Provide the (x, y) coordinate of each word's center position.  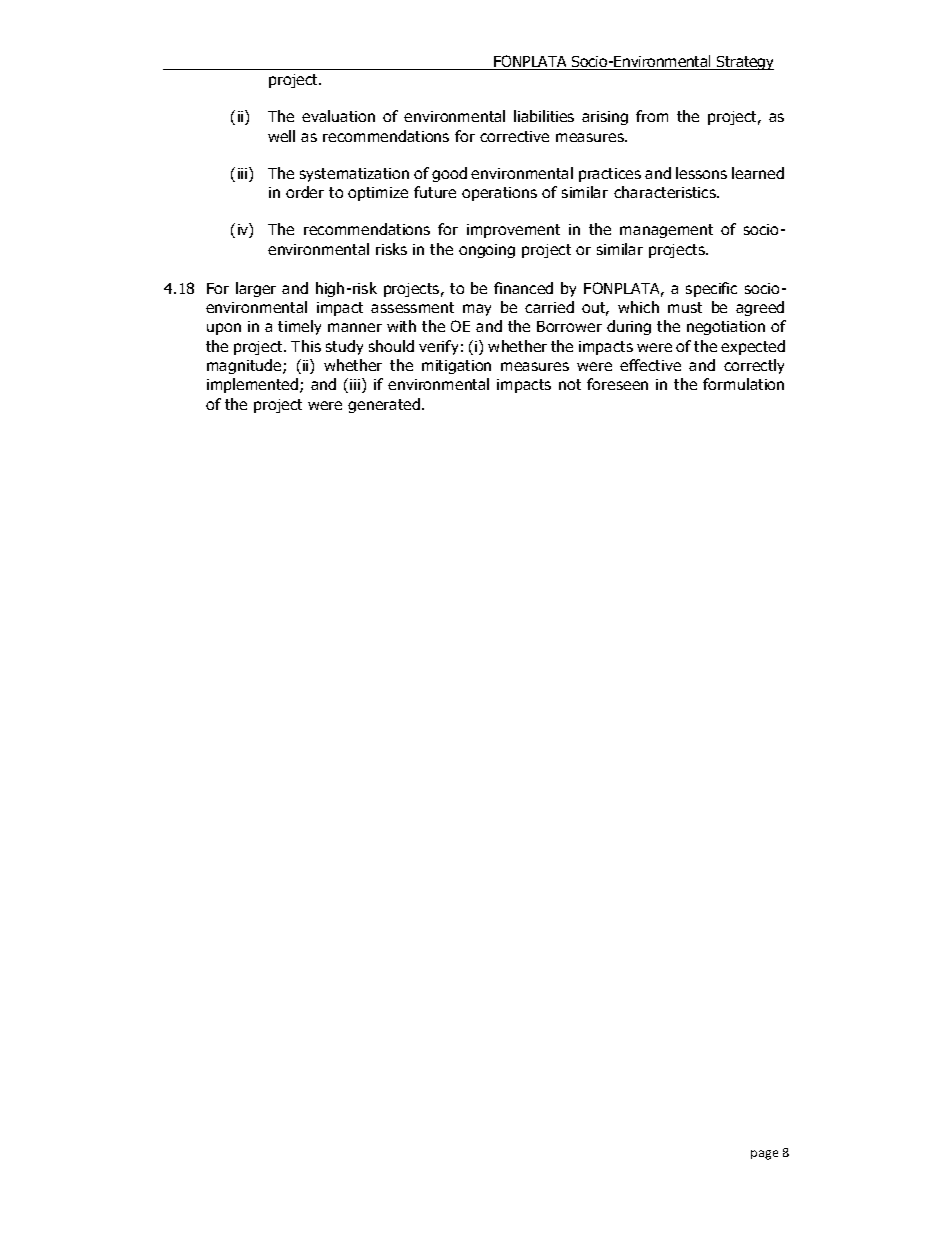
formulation (743, 384)
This (306, 346)
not (570, 384)
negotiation (726, 328)
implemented (254, 385)
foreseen (617, 384)
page (764, 1155)
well (281, 136)
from (652, 116)
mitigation (456, 367)
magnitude (245, 366)
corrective (514, 136)
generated (385, 405)
